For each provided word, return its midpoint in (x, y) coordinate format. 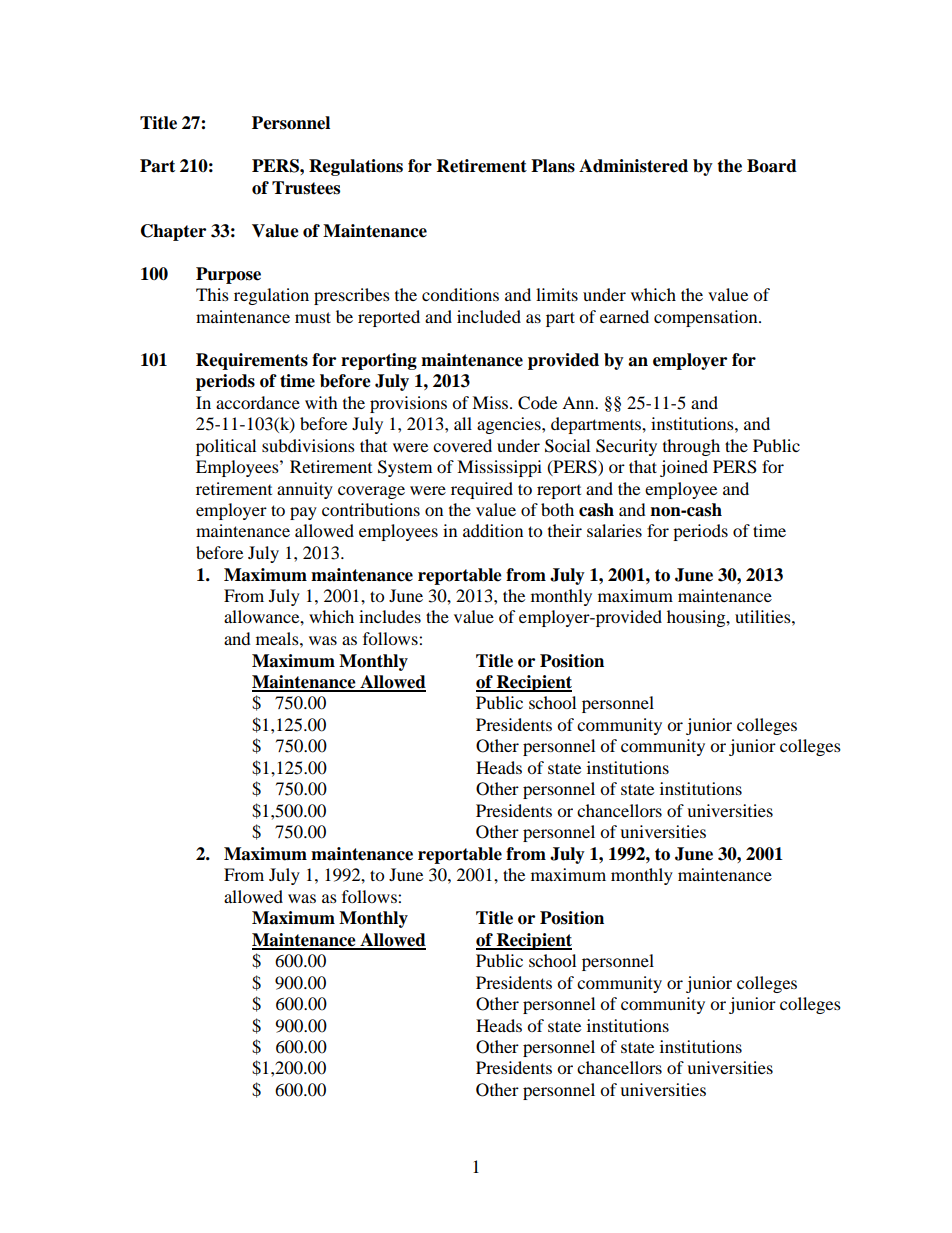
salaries (614, 530)
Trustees (306, 188)
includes (390, 616)
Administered (633, 166)
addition (493, 530)
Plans (553, 166)
